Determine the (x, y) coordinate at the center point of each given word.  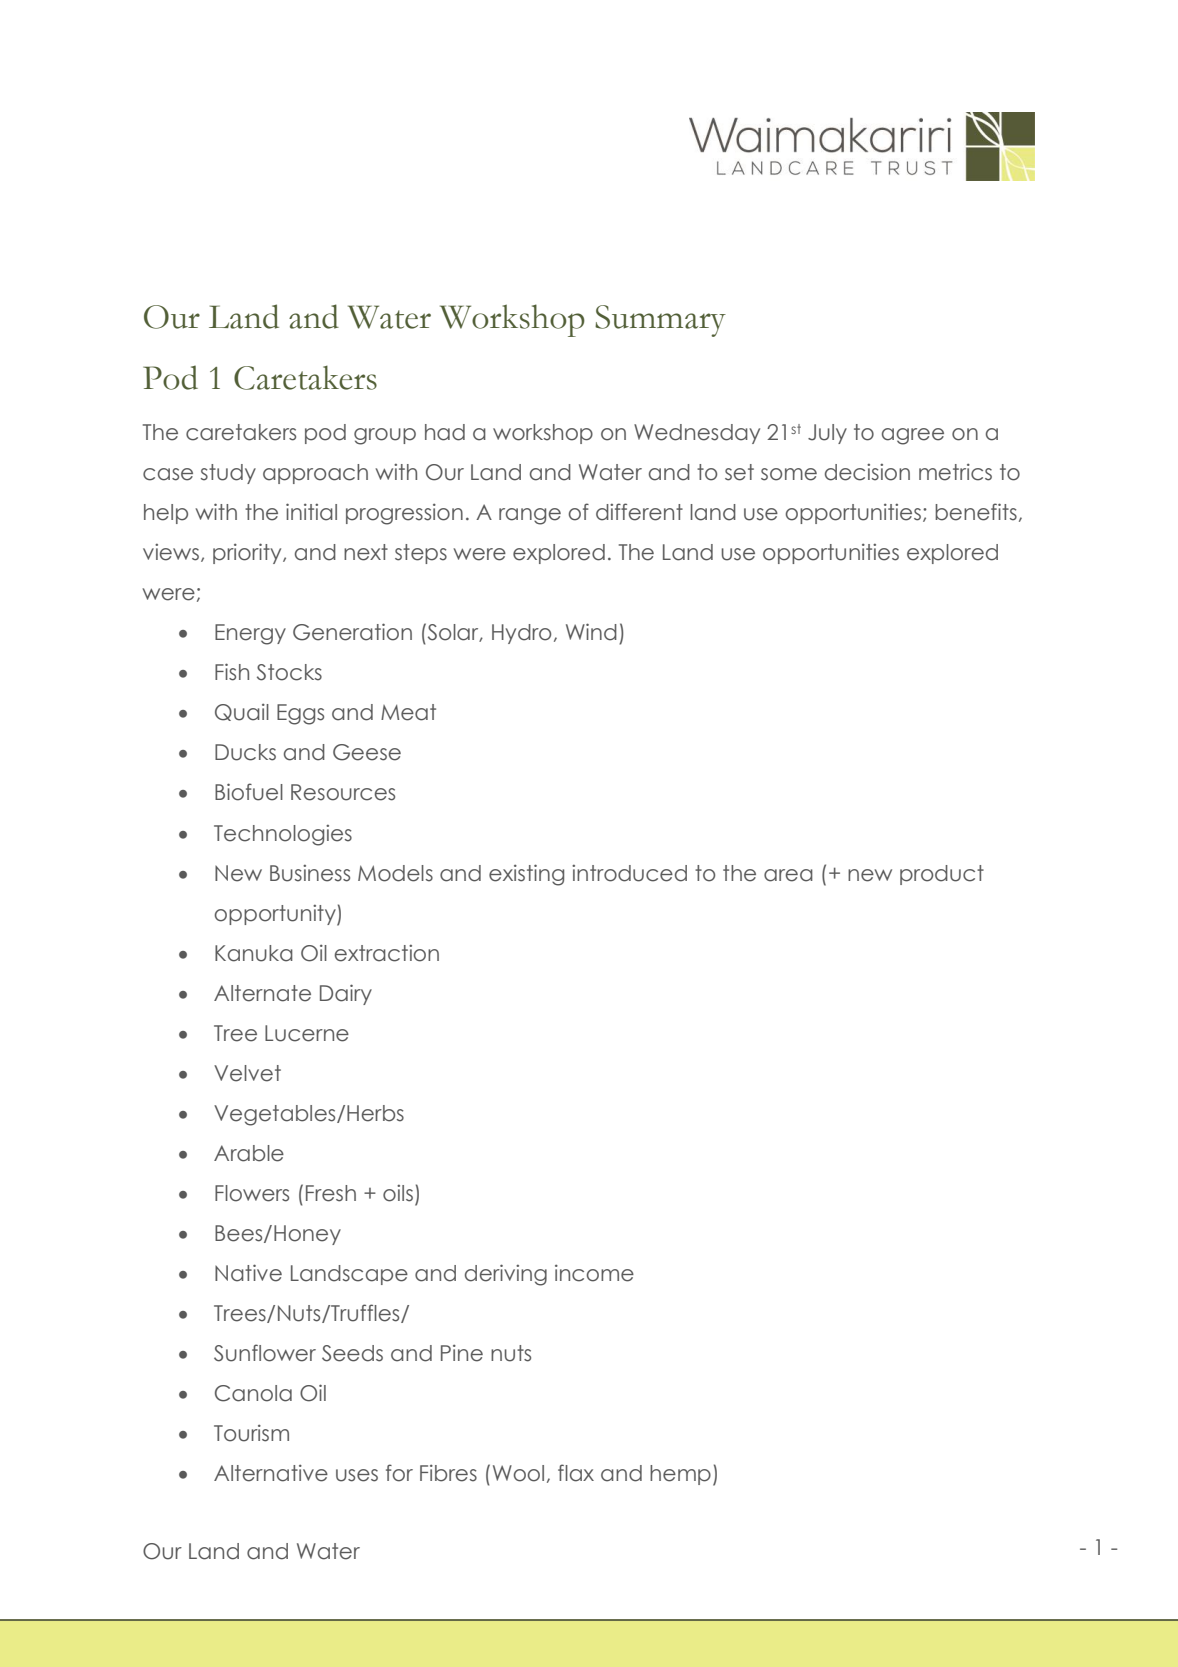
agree (913, 436)
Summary (660, 321)
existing (526, 875)
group (385, 436)
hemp (680, 1475)
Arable (249, 1153)
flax (576, 1473)
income (594, 1273)
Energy (250, 634)
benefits (976, 512)
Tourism (251, 1433)
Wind (591, 632)
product (942, 875)
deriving (506, 1275)
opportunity (276, 915)
